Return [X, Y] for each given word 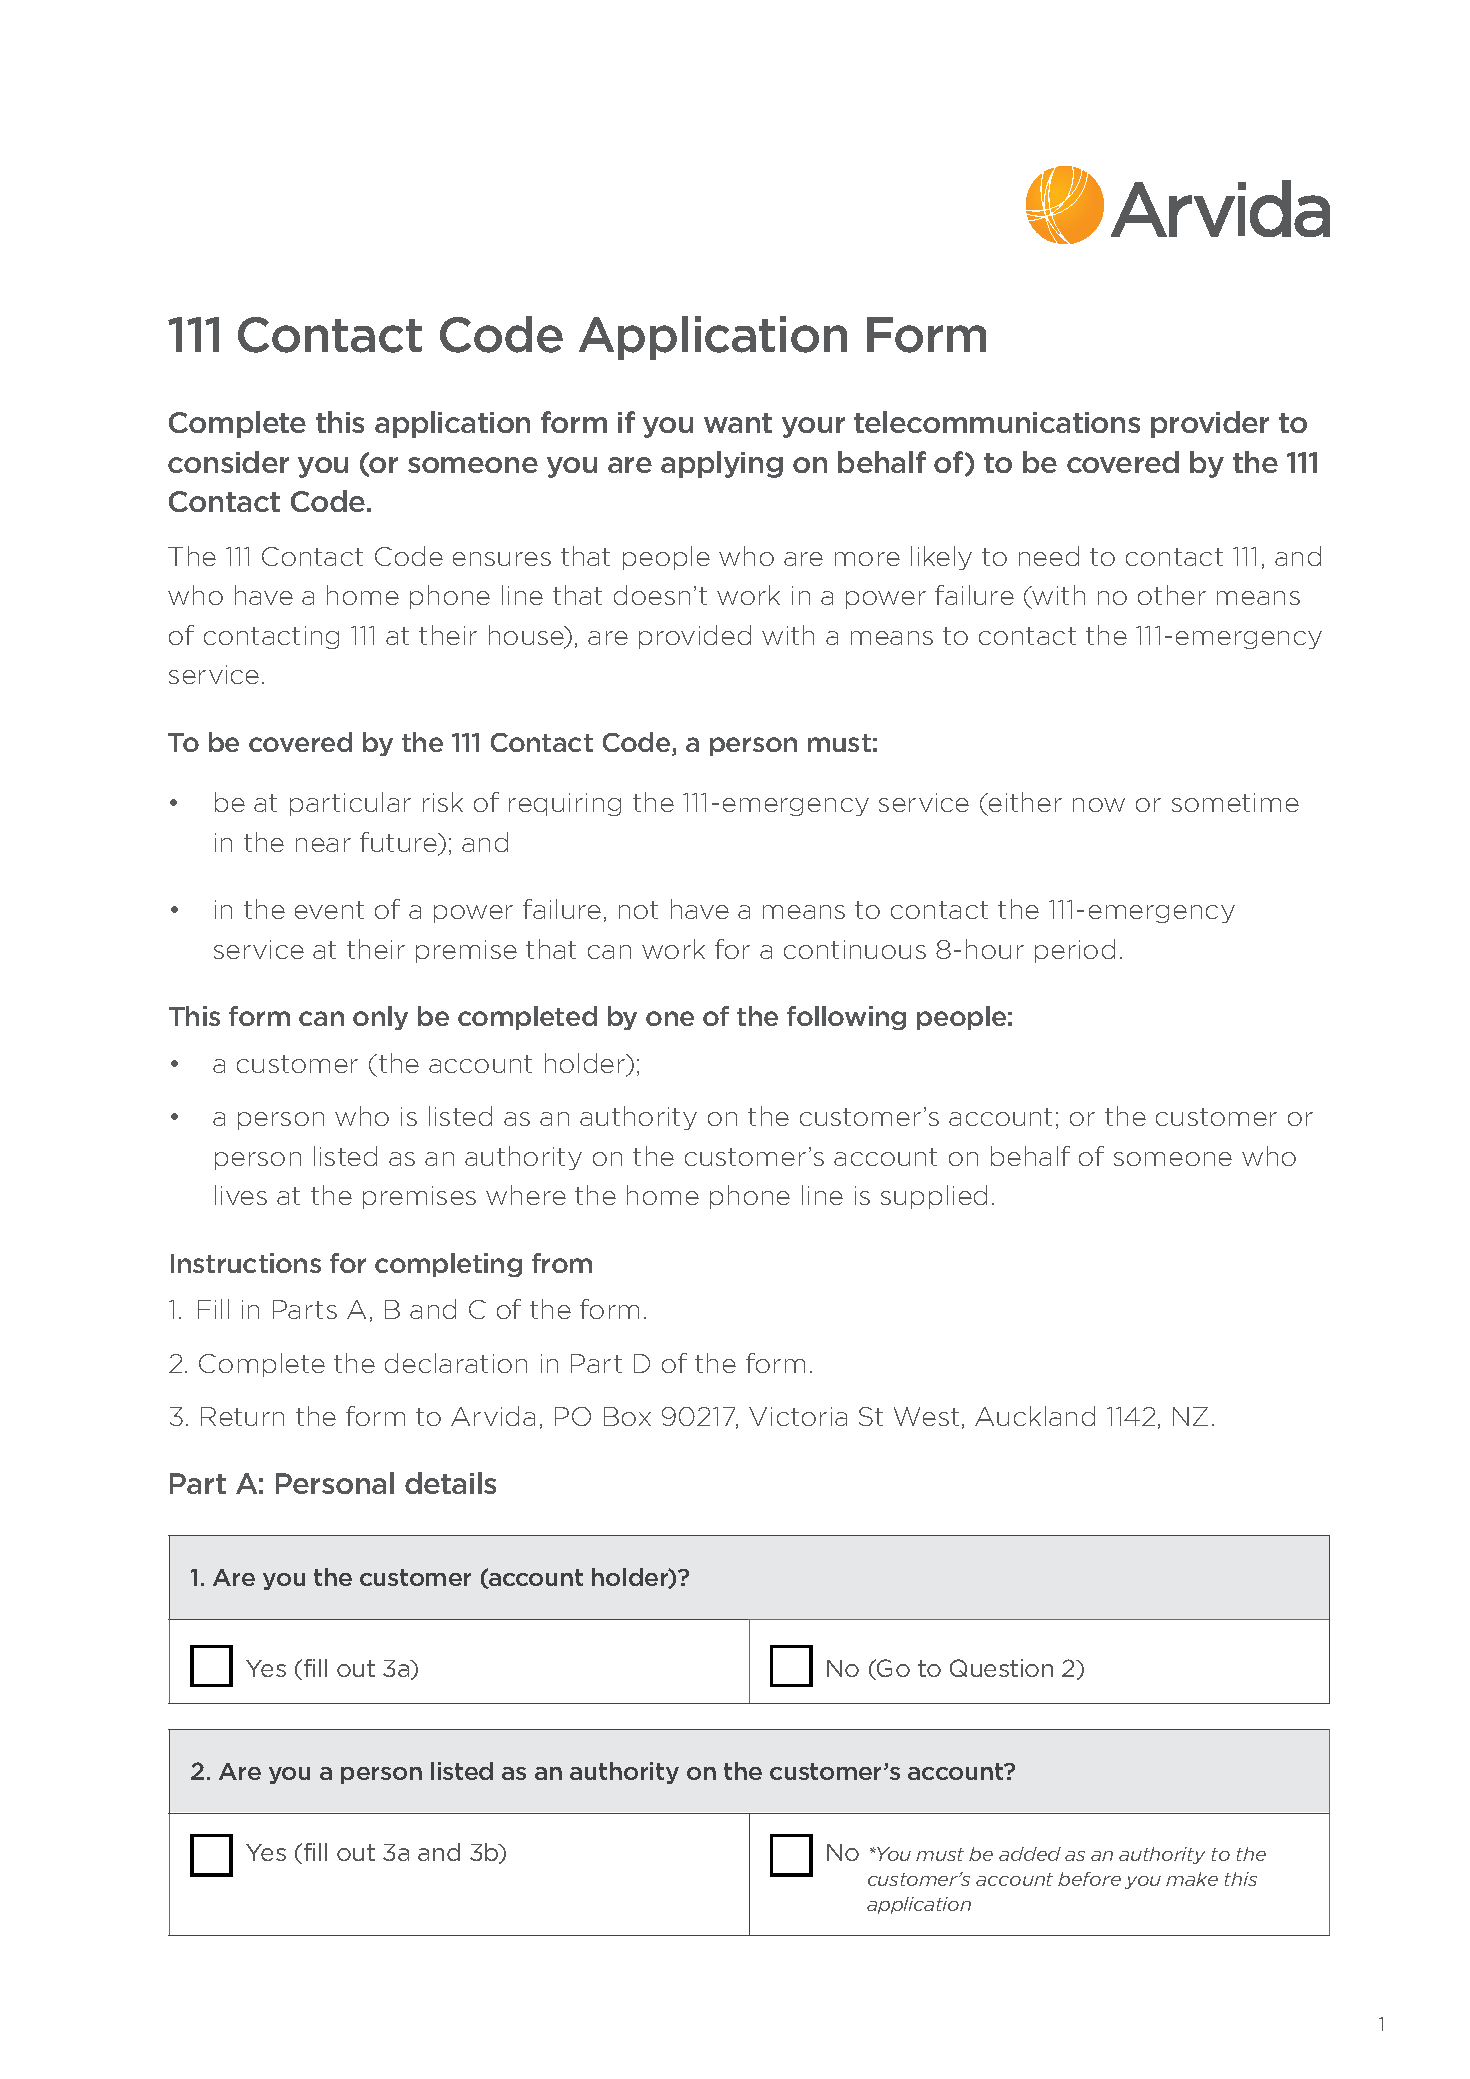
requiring [565, 804]
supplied [934, 1197]
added [1030, 1854]
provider [1210, 424]
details [450, 1483]
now [1099, 805]
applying [722, 464]
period [1075, 951]
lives [241, 1195]
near [323, 845]
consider [228, 462]
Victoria [798, 1416]
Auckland [1035, 1416]
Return [242, 1416]
